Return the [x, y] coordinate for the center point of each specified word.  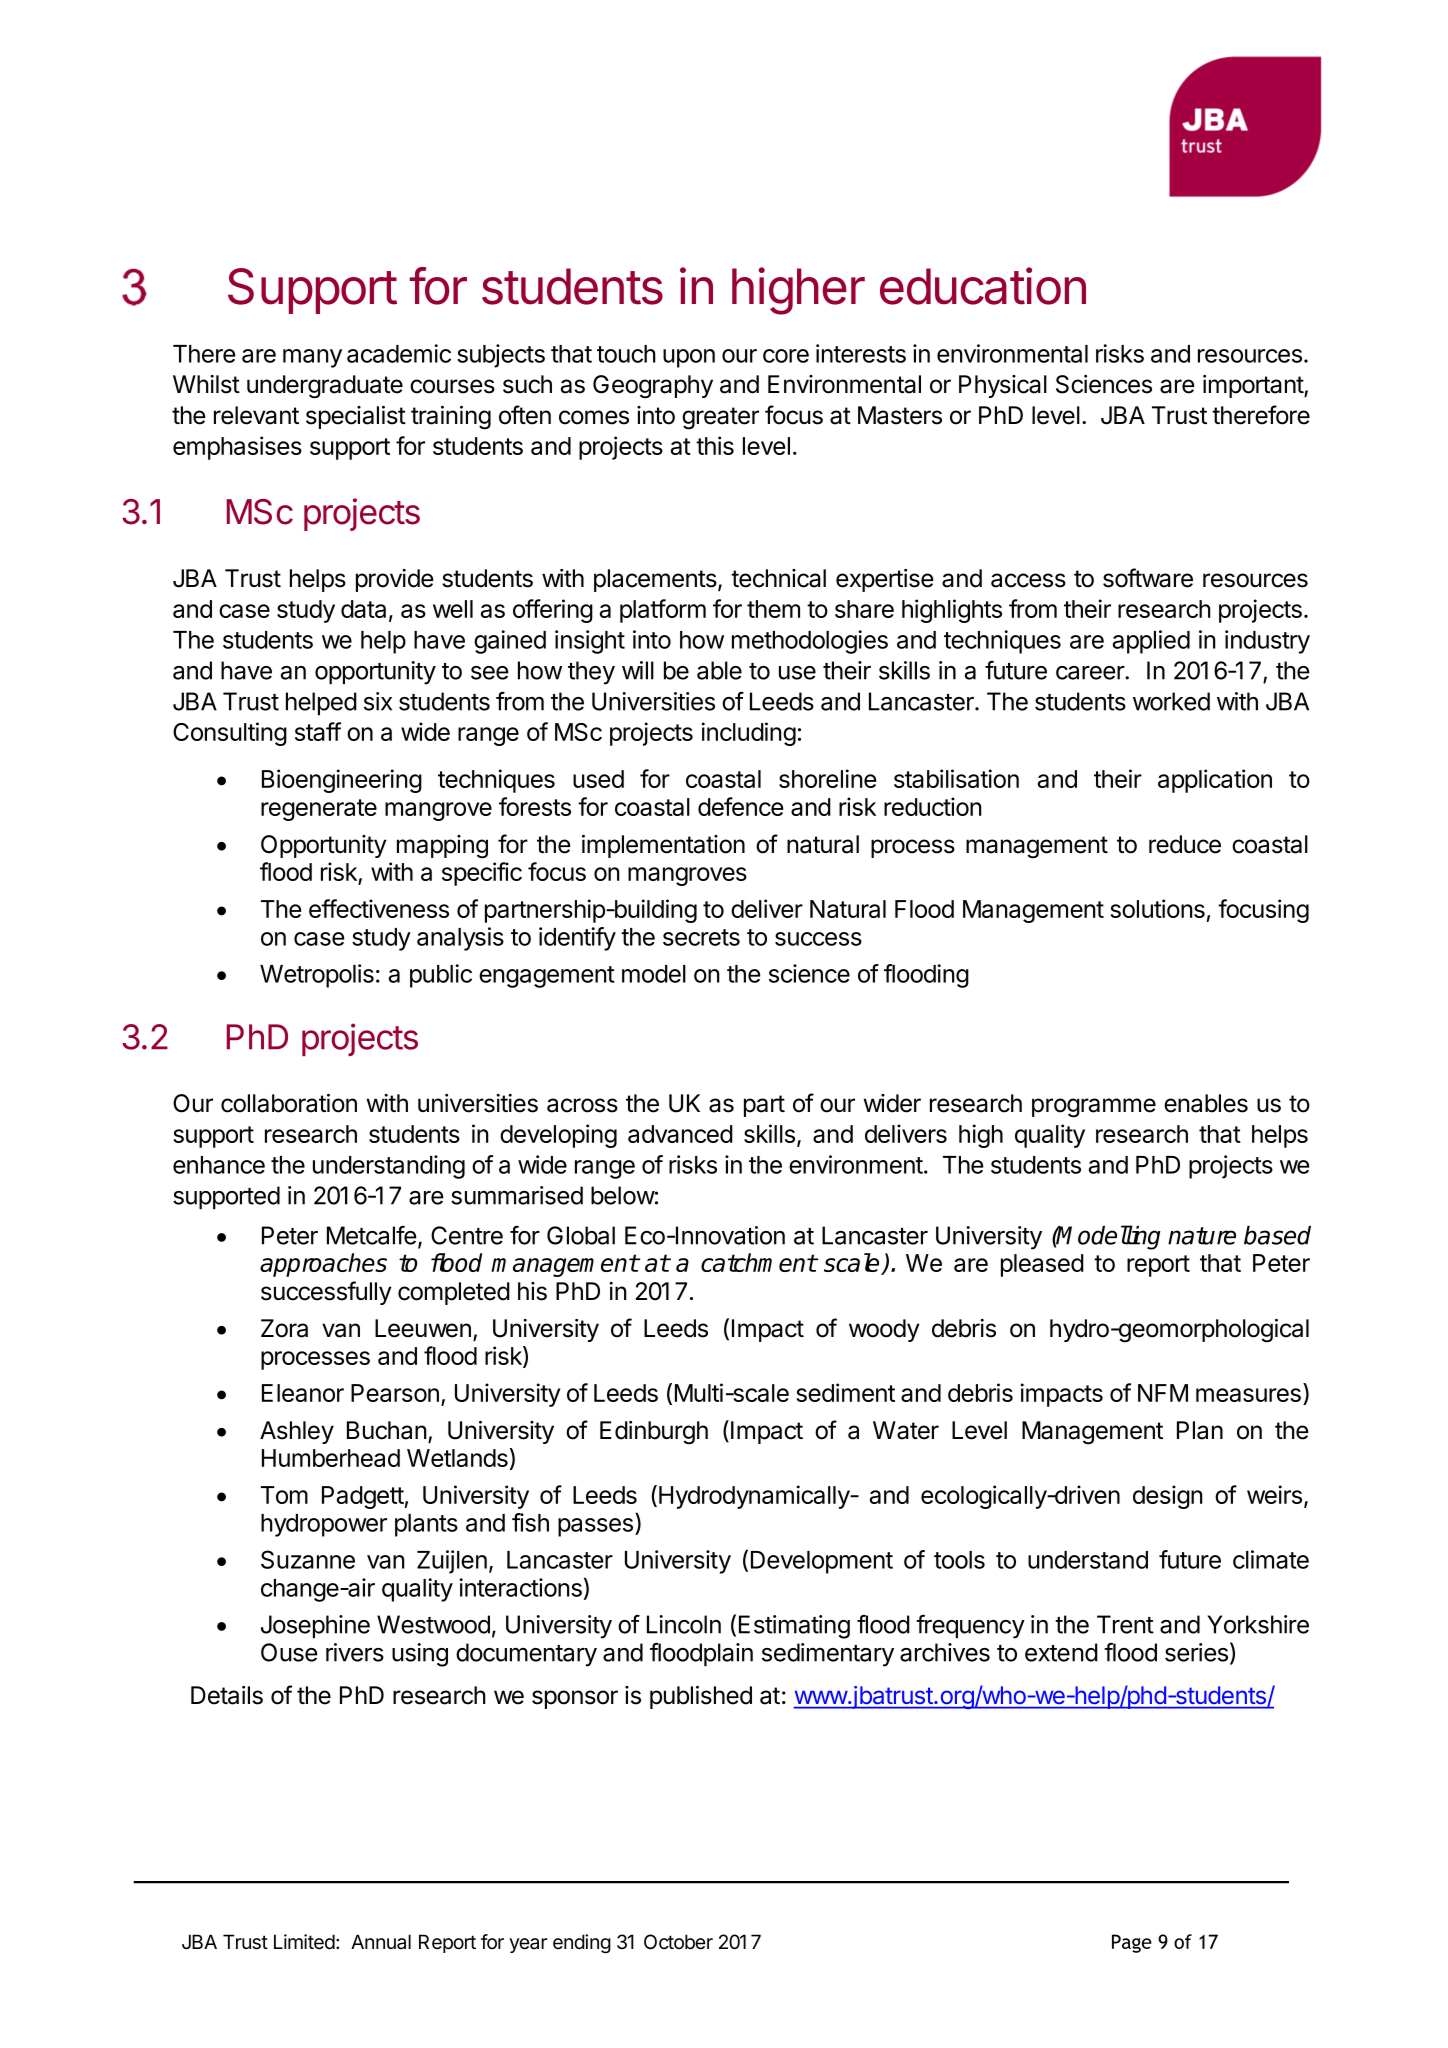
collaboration [289, 1103]
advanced [680, 1134]
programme [1094, 1108]
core [786, 356]
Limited [304, 1942]
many [312, 358]
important [1254, 386]
